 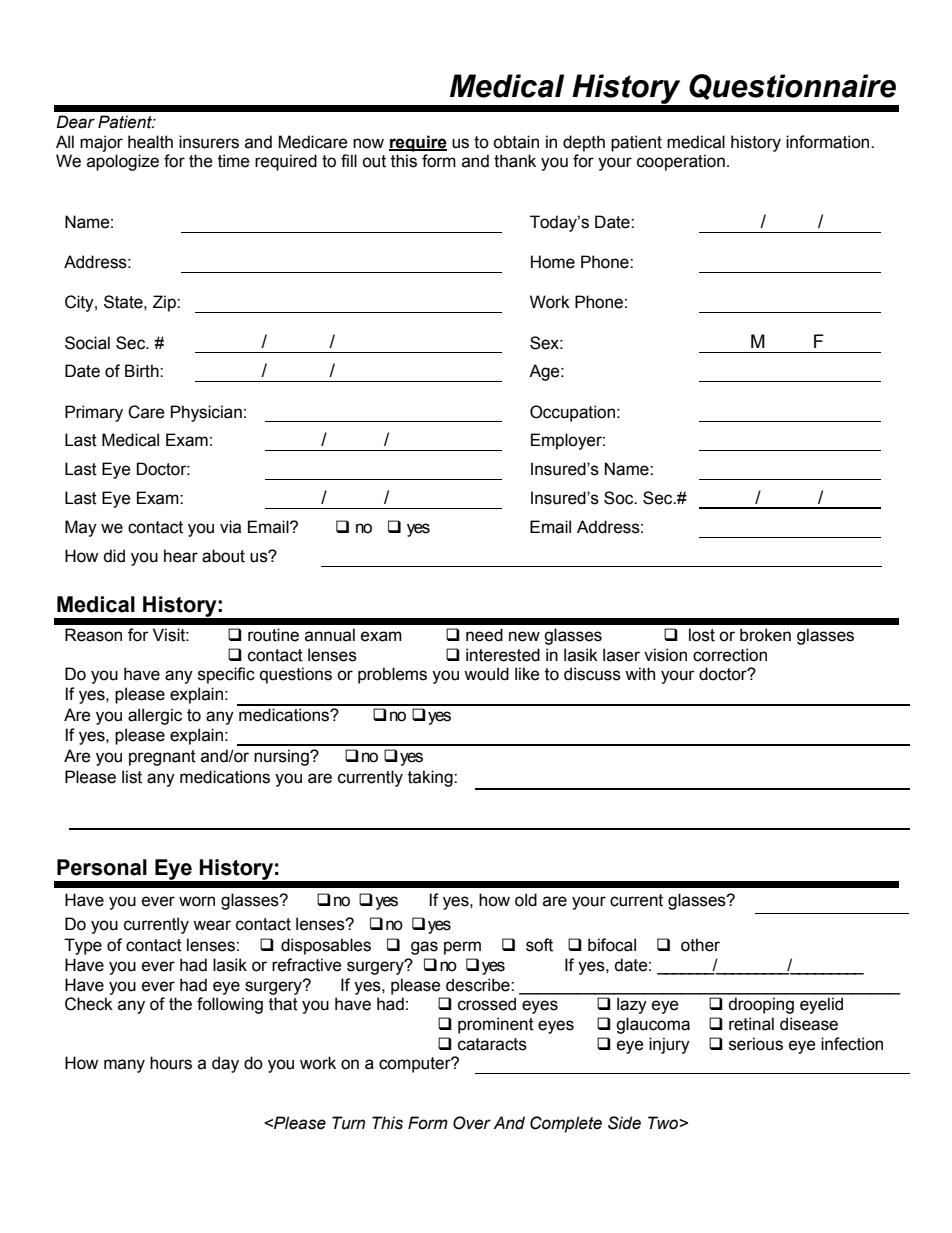 What do you see at coordinates (516, 142) in the screenshot?
I see `obtain` at bounding box center [516, 142].
